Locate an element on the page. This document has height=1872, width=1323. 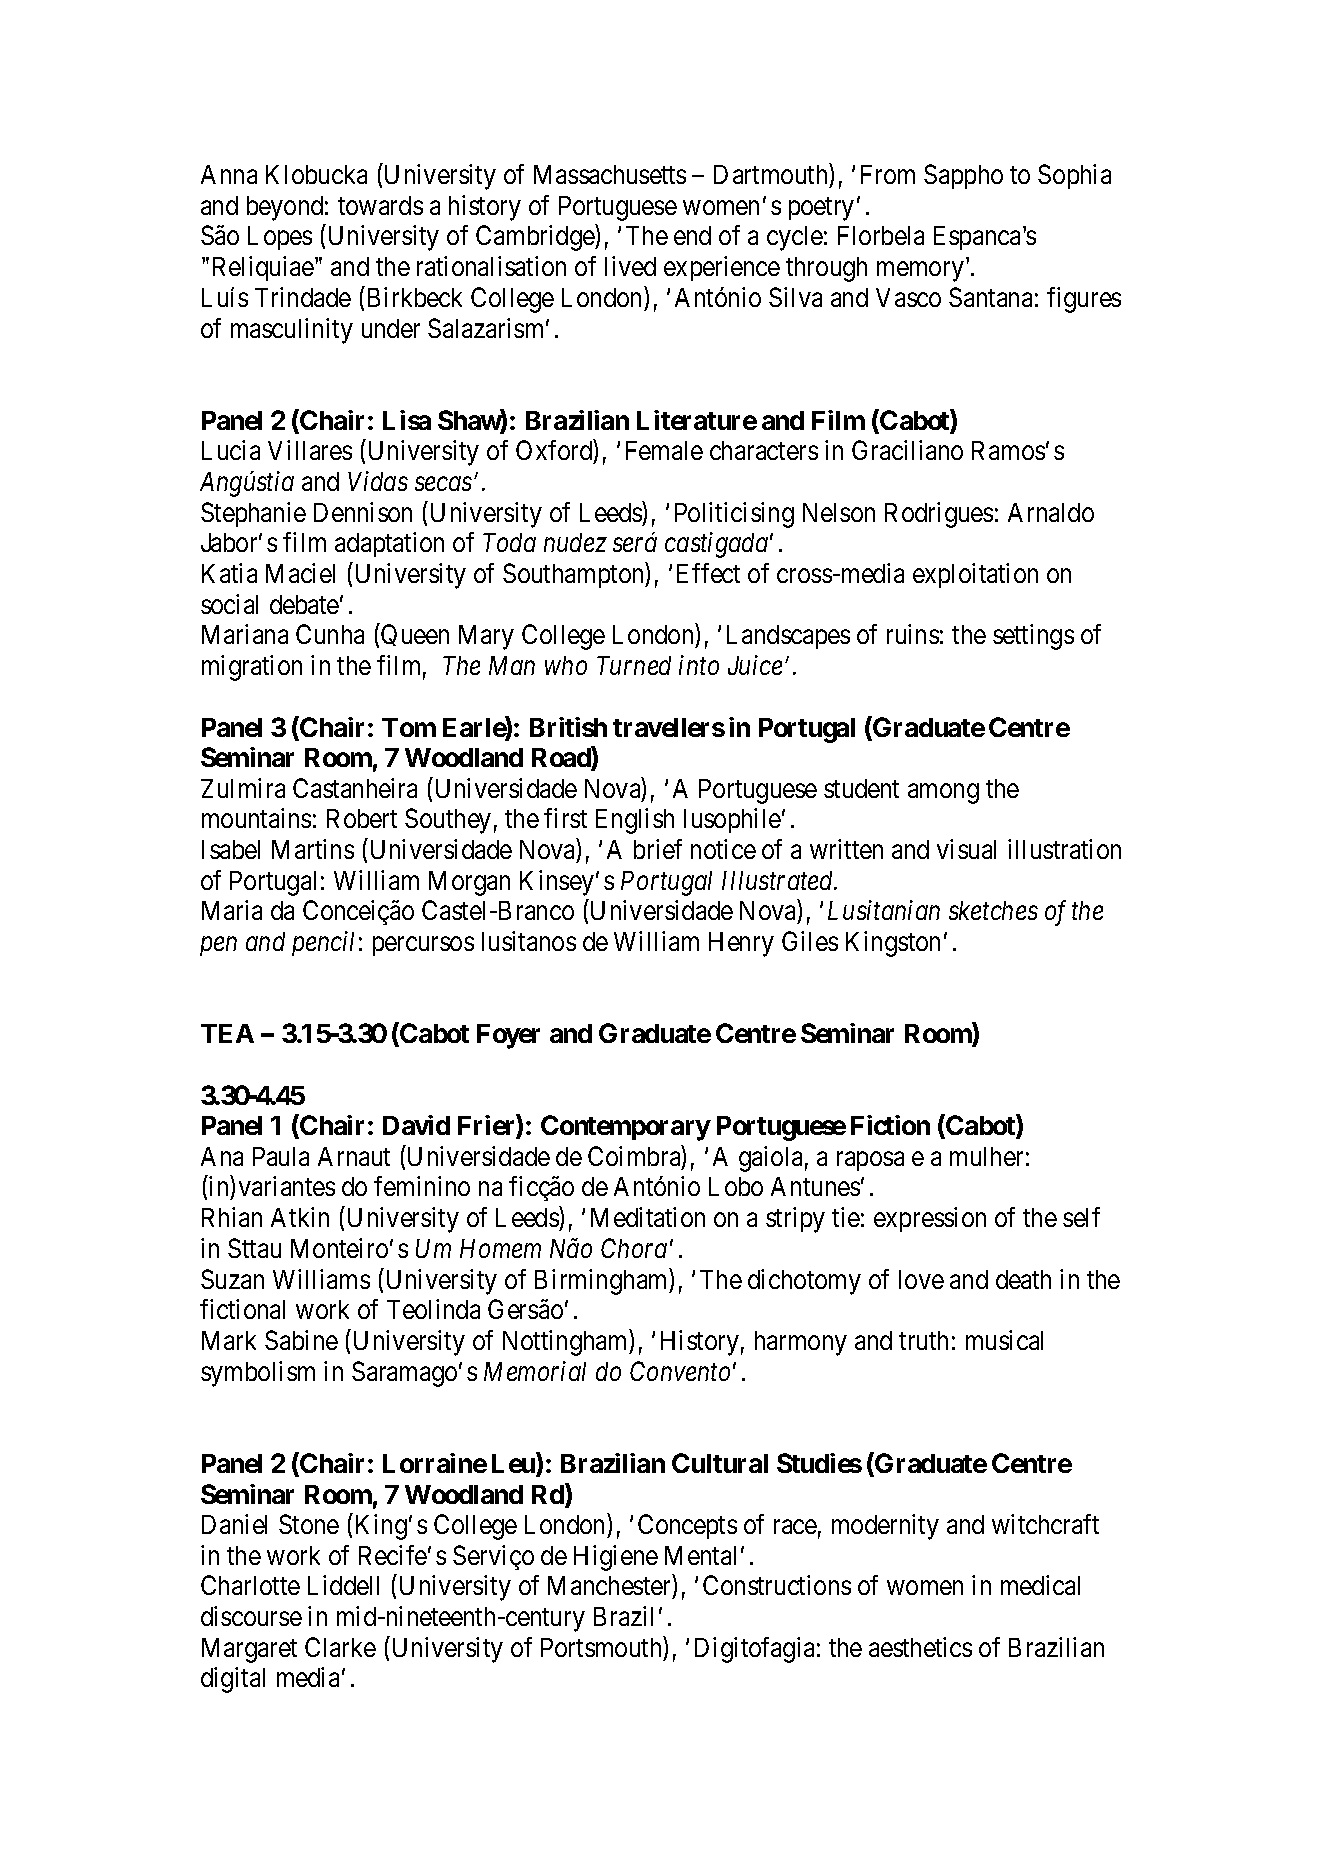
Clarke is located at coordinates (340, 1647).
